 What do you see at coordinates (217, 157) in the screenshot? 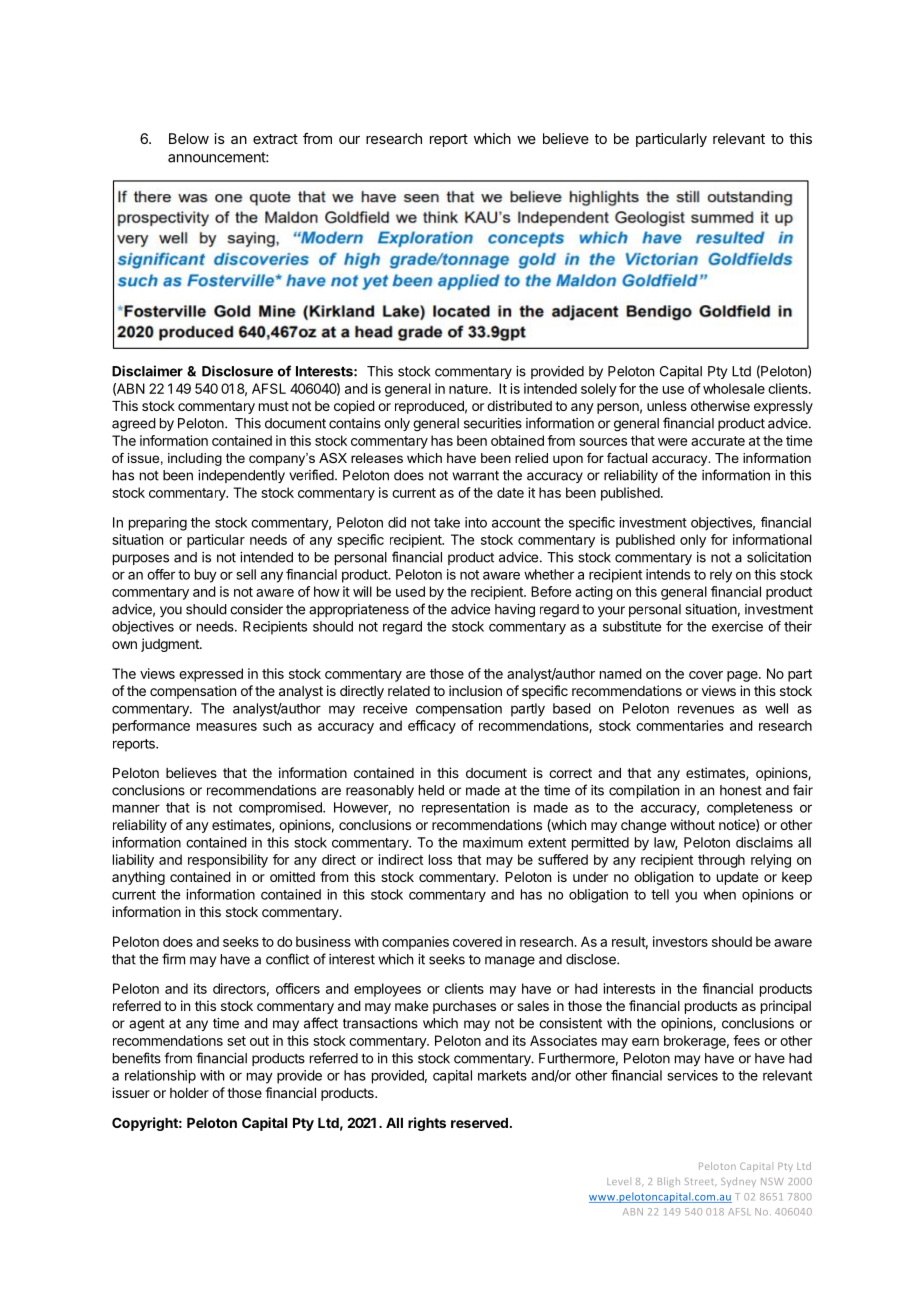
I see `announcement` at bounding box center [217, 157].
